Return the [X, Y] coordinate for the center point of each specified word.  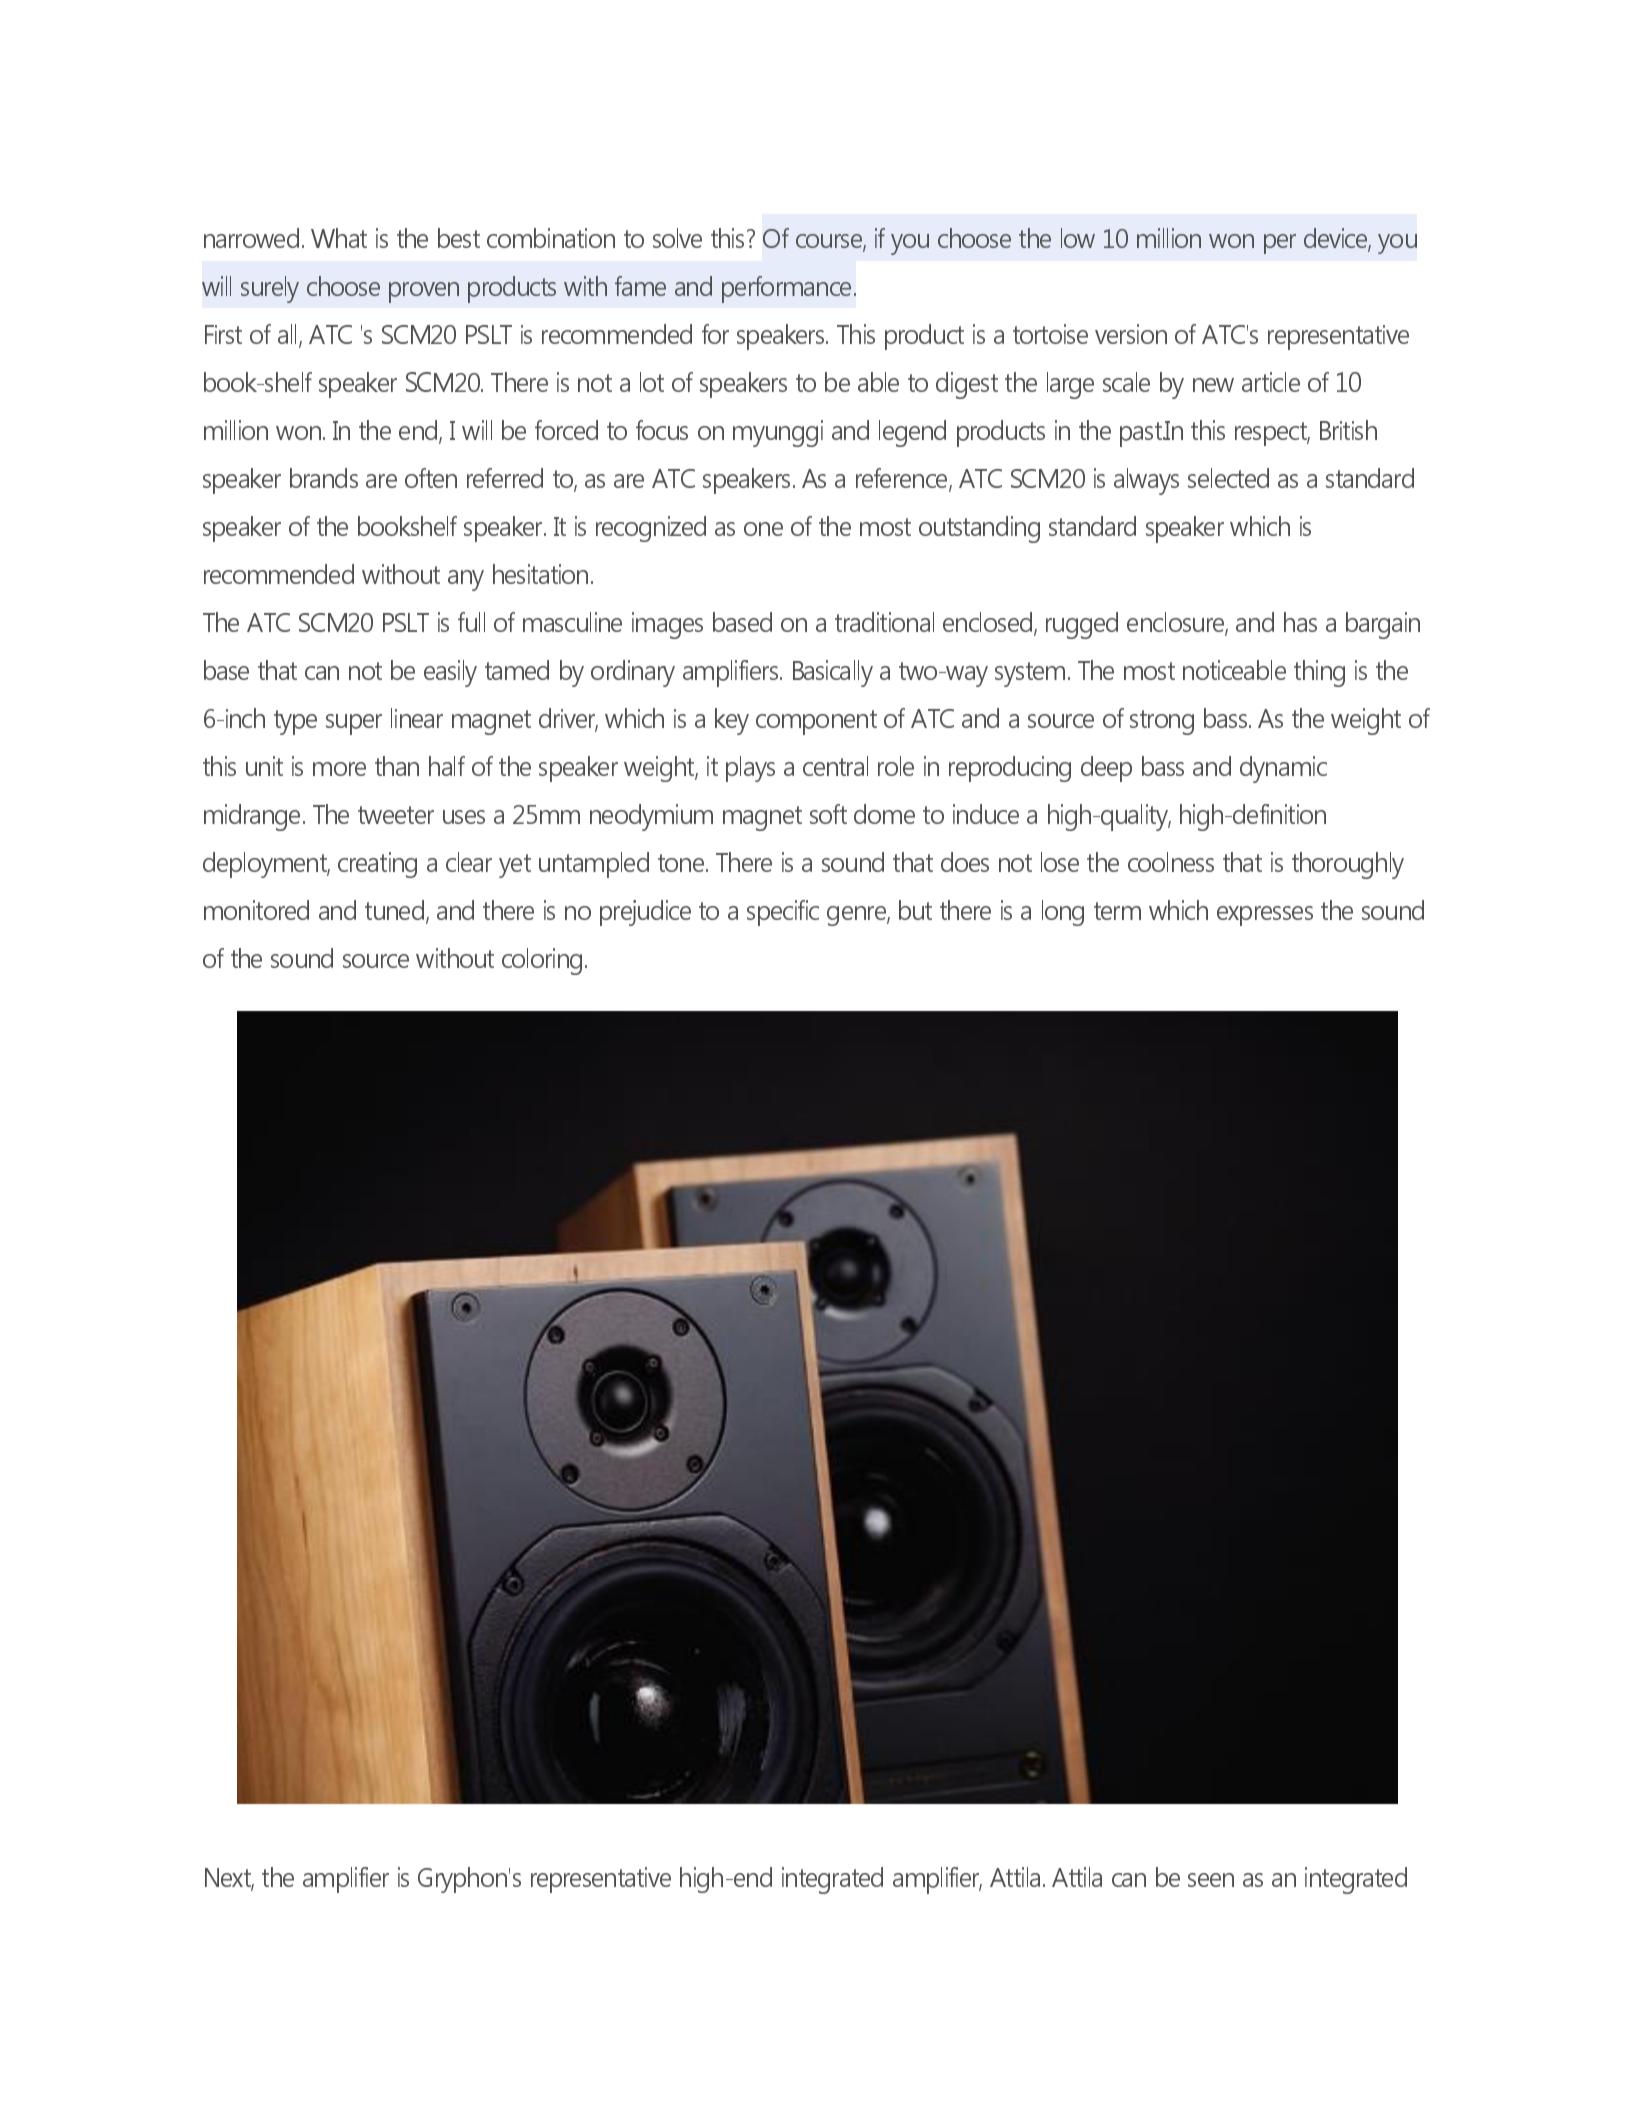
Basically [833, 673]
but [915, 910]
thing [1319, 673]
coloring [542, 961]
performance [788, 289]
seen [1211, 1880]
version [1131, 334]
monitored [256, 910]
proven [424, 292]
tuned [396, 911]
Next [229, 1879]
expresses [1265, 916]
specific [783, 913]
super [354, 724]
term [1117, 911]
